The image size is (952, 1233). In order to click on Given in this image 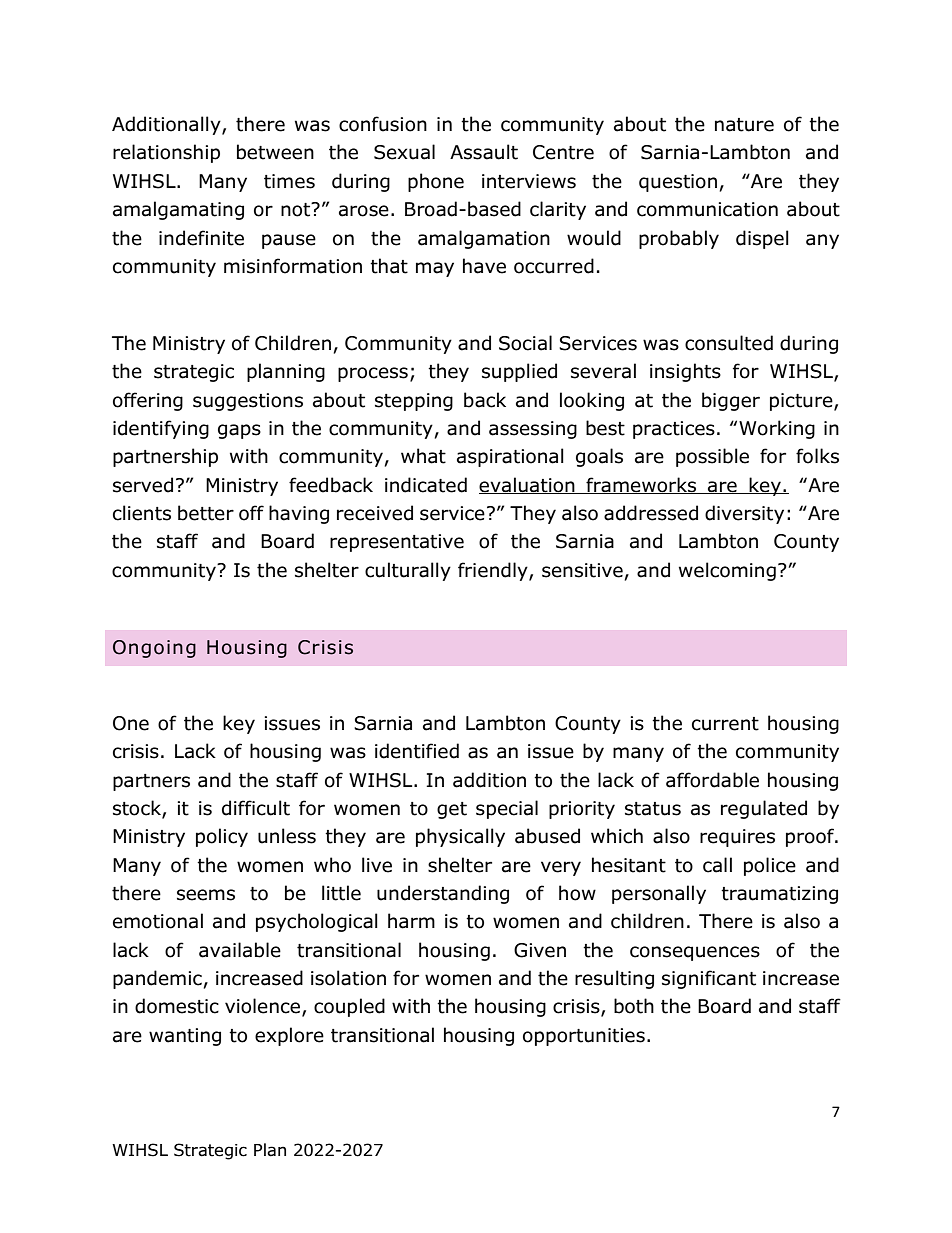, I will do `click(540, 950)`.
